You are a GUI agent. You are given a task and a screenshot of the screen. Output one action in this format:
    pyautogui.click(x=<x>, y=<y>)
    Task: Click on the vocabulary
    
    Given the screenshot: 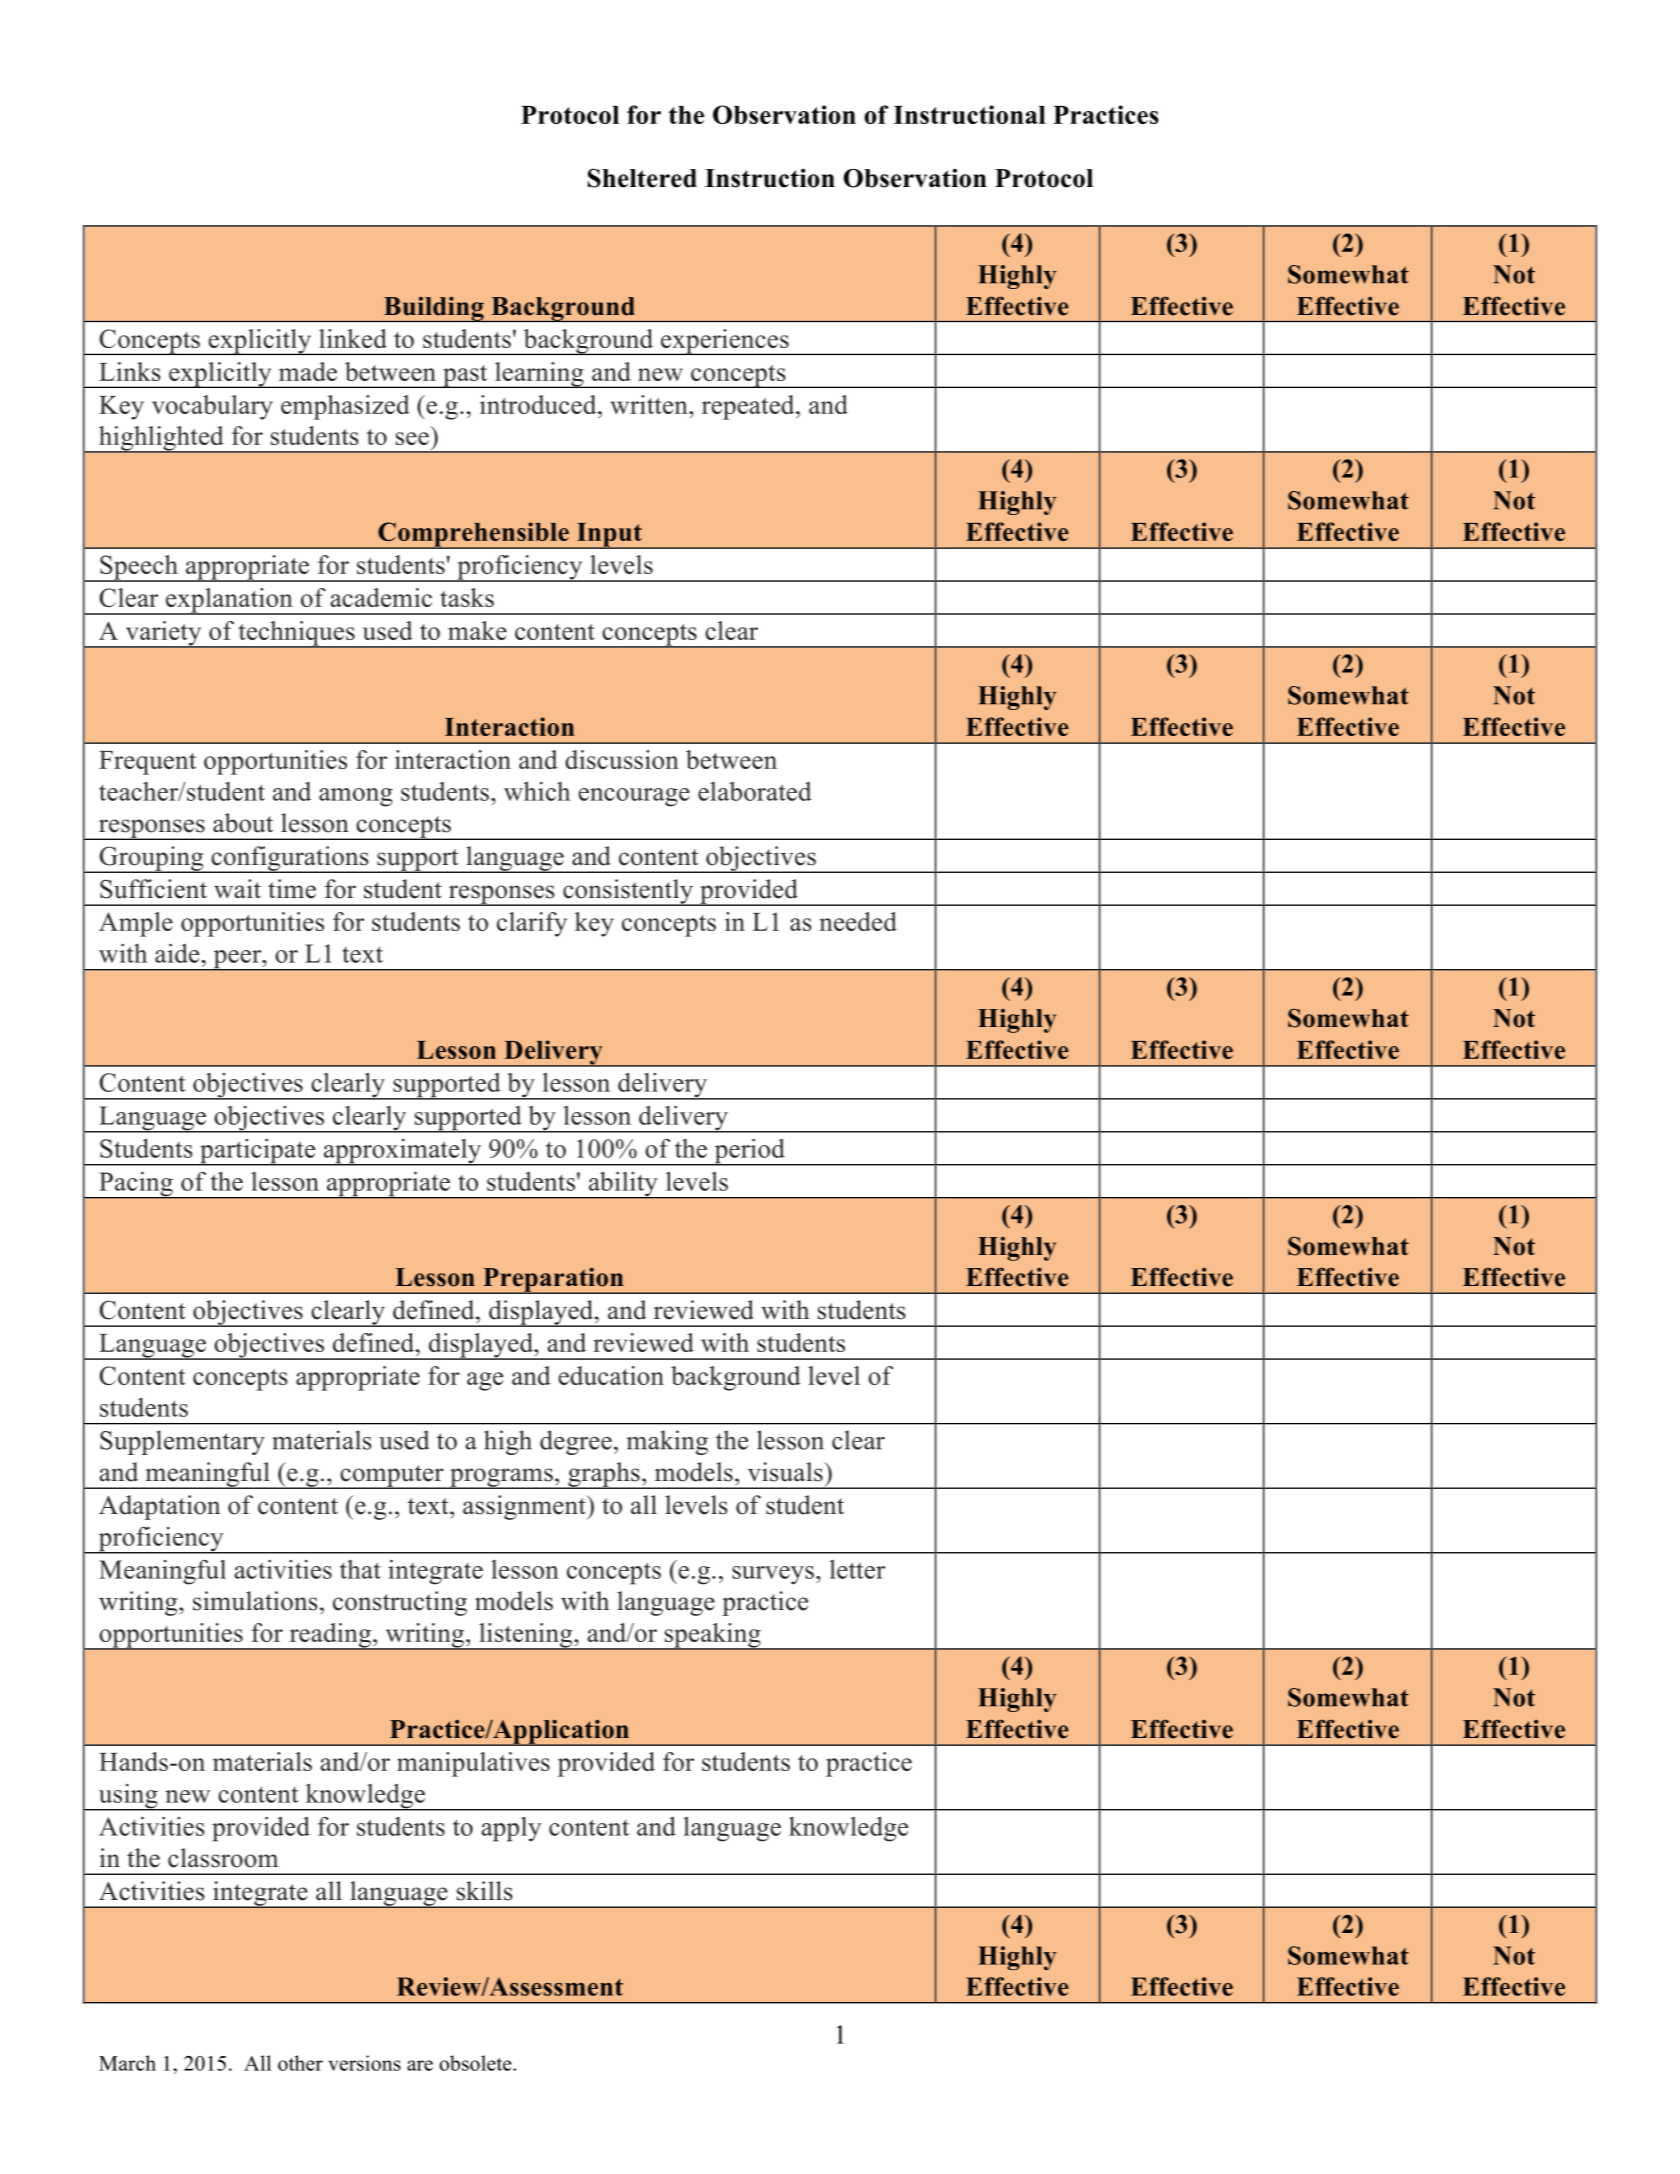 What is the action you would take?
    pyautogui.click(x=212, y=407)
